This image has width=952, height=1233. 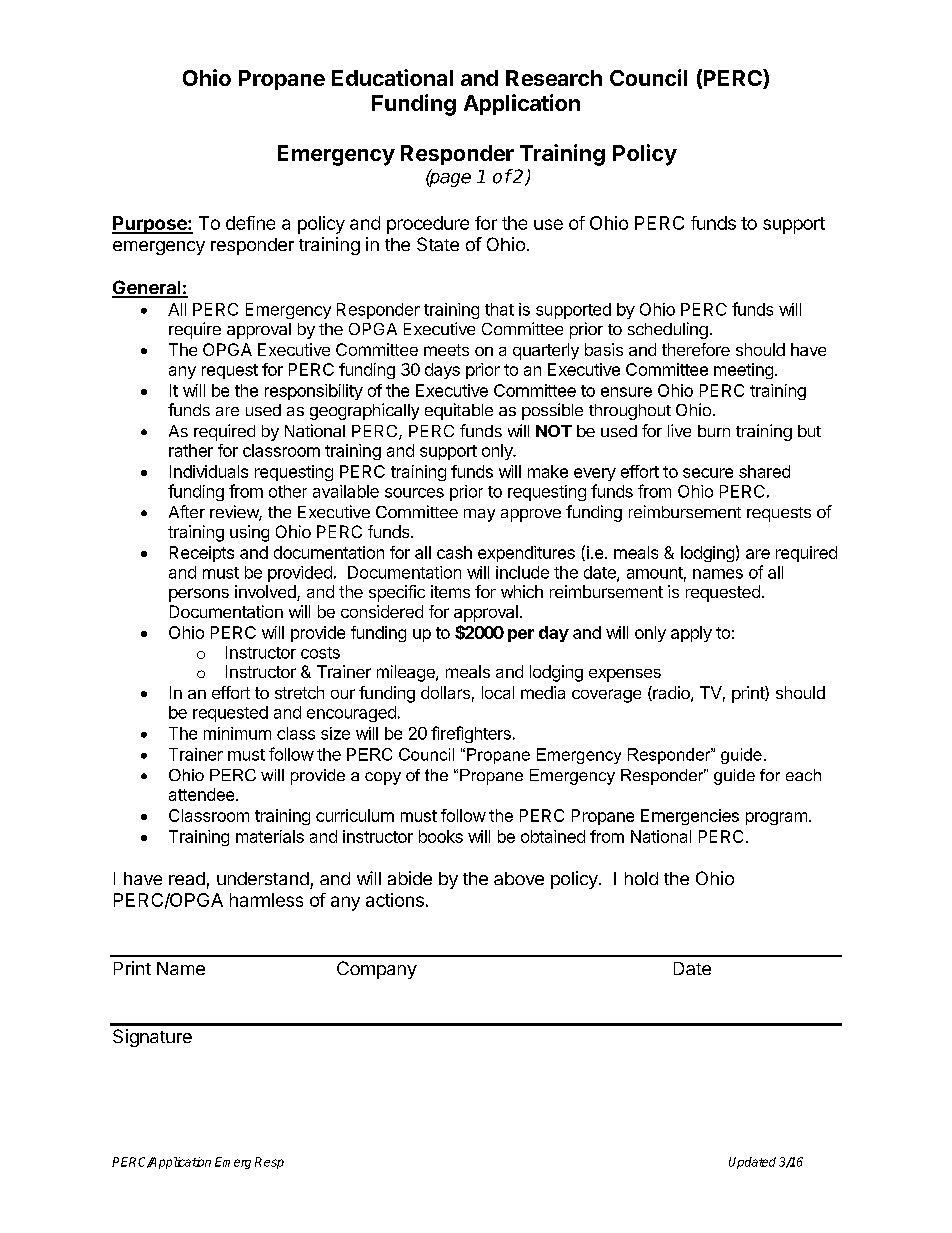 What do you see at coordinates (691, 634) in the image?
I see `apply` at bounding box center [691, 634].
